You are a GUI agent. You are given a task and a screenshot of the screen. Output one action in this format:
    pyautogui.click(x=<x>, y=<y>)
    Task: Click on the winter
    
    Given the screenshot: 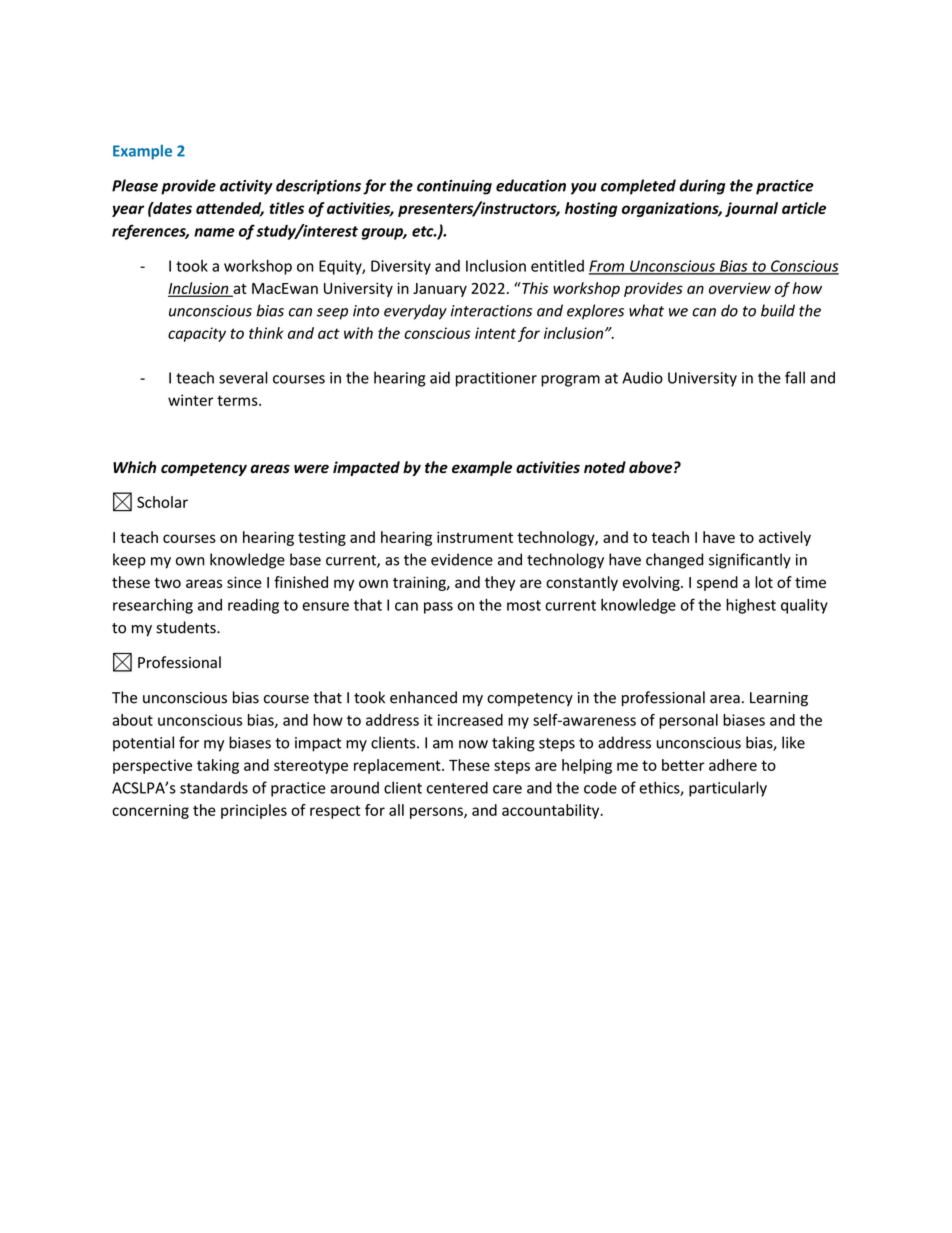 What is the action you would take?
    pyautogui.click(x=191, y=400)
